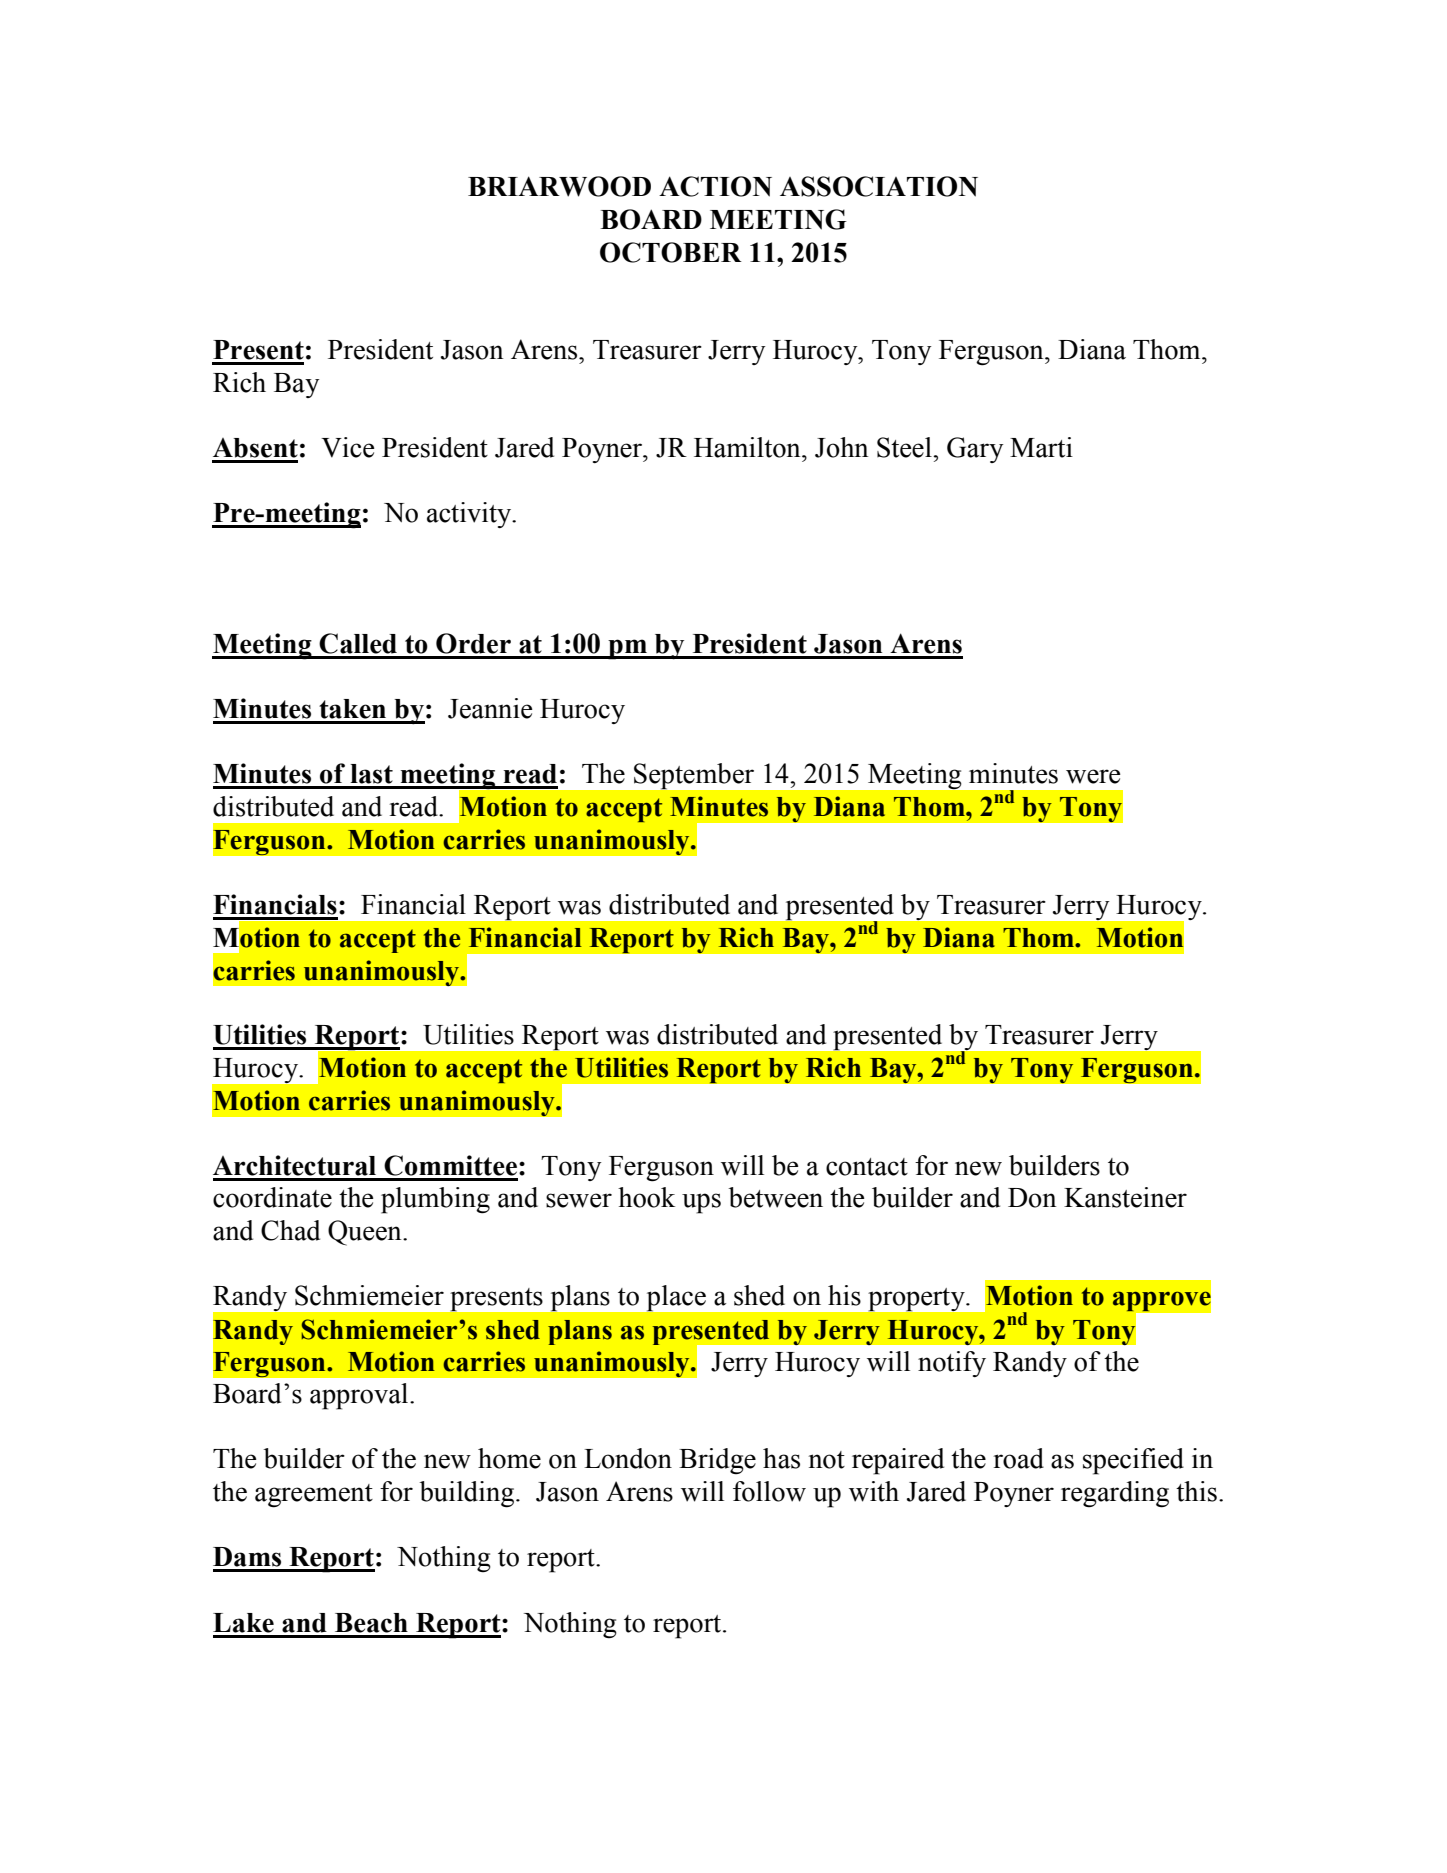 This image has width=1447, height=1873. I want to click on ASSOCIATION, so click(879, 186).
